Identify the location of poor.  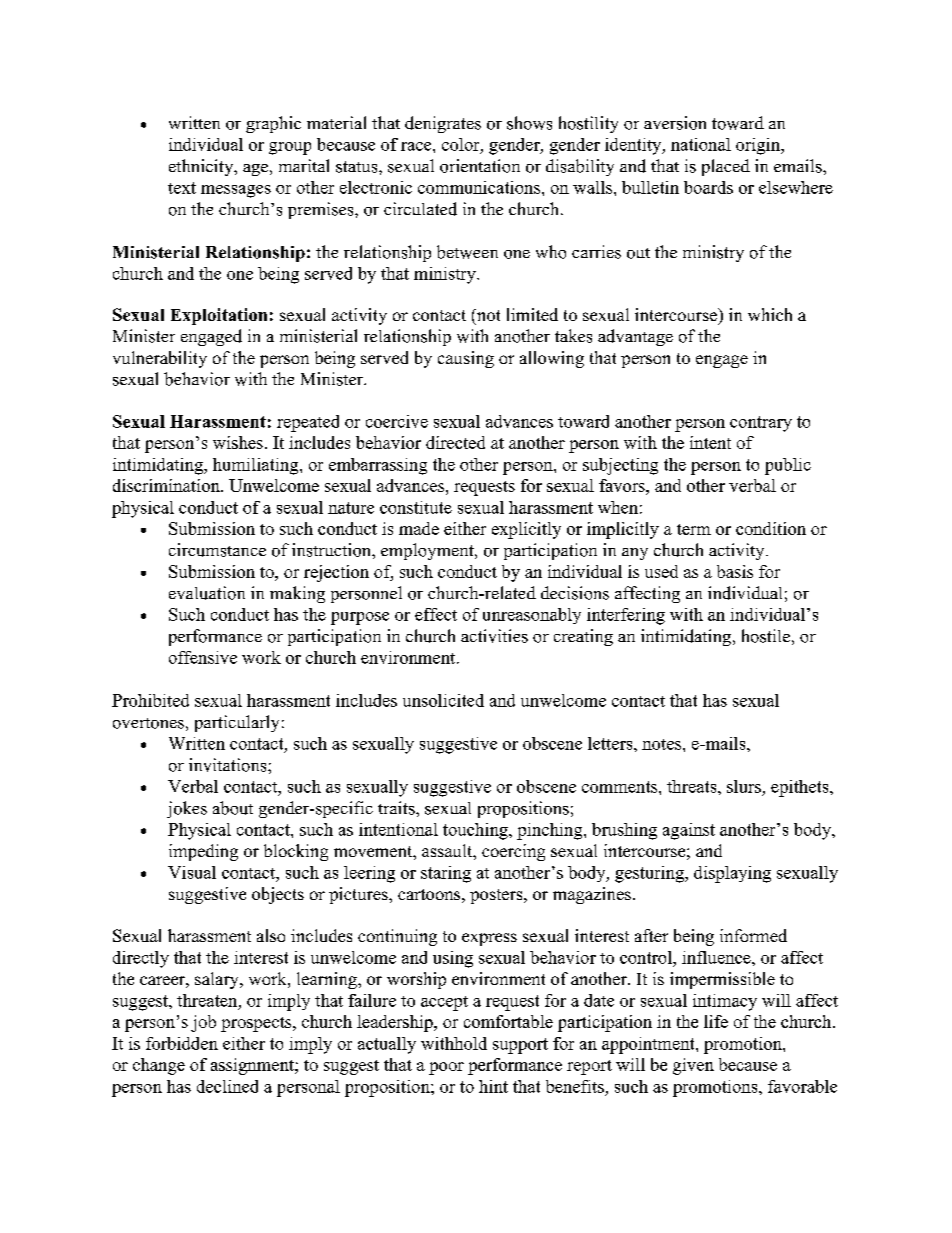
(446, 1068).
